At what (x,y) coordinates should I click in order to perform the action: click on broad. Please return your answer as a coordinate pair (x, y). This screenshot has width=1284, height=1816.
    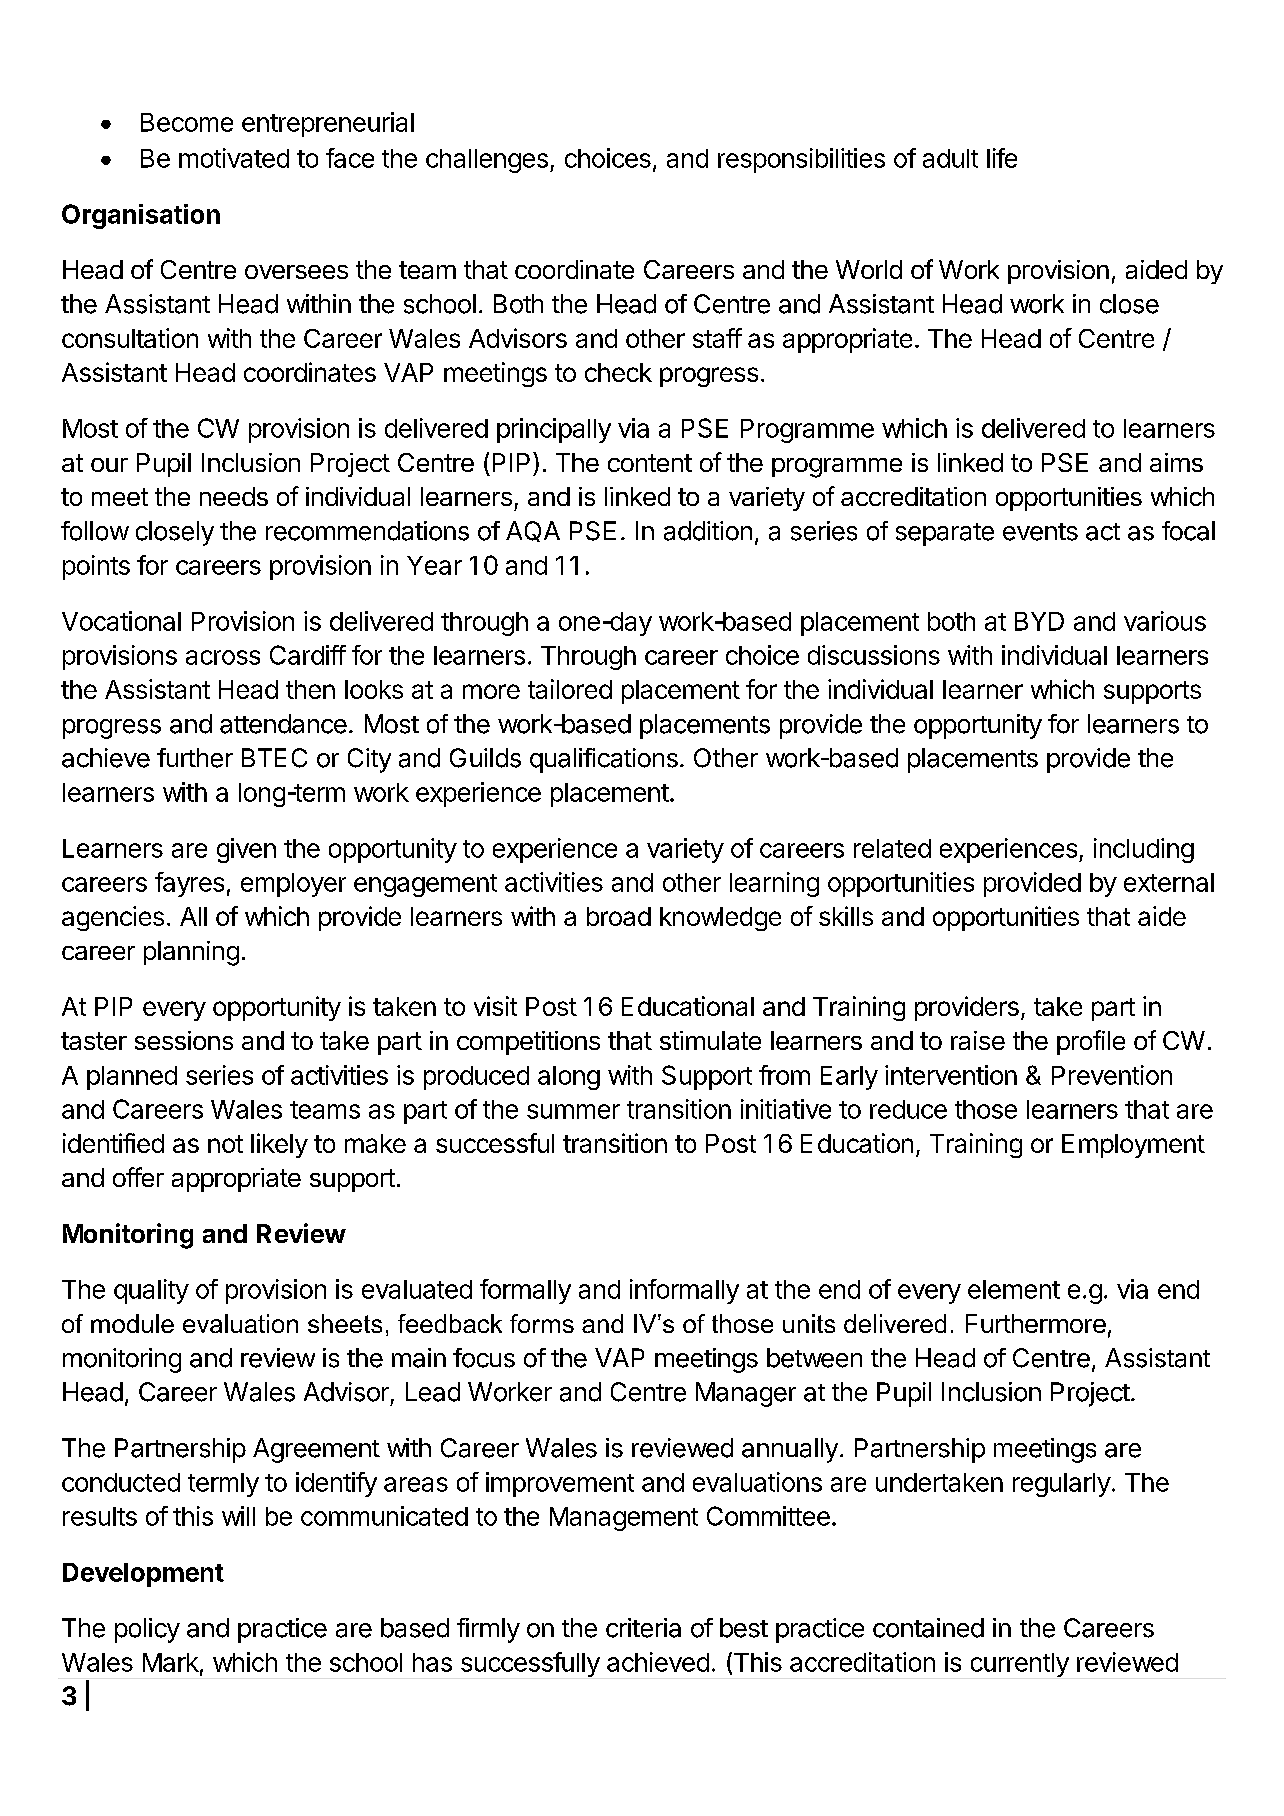
    Looking at the image, I should click on (619, 916).
